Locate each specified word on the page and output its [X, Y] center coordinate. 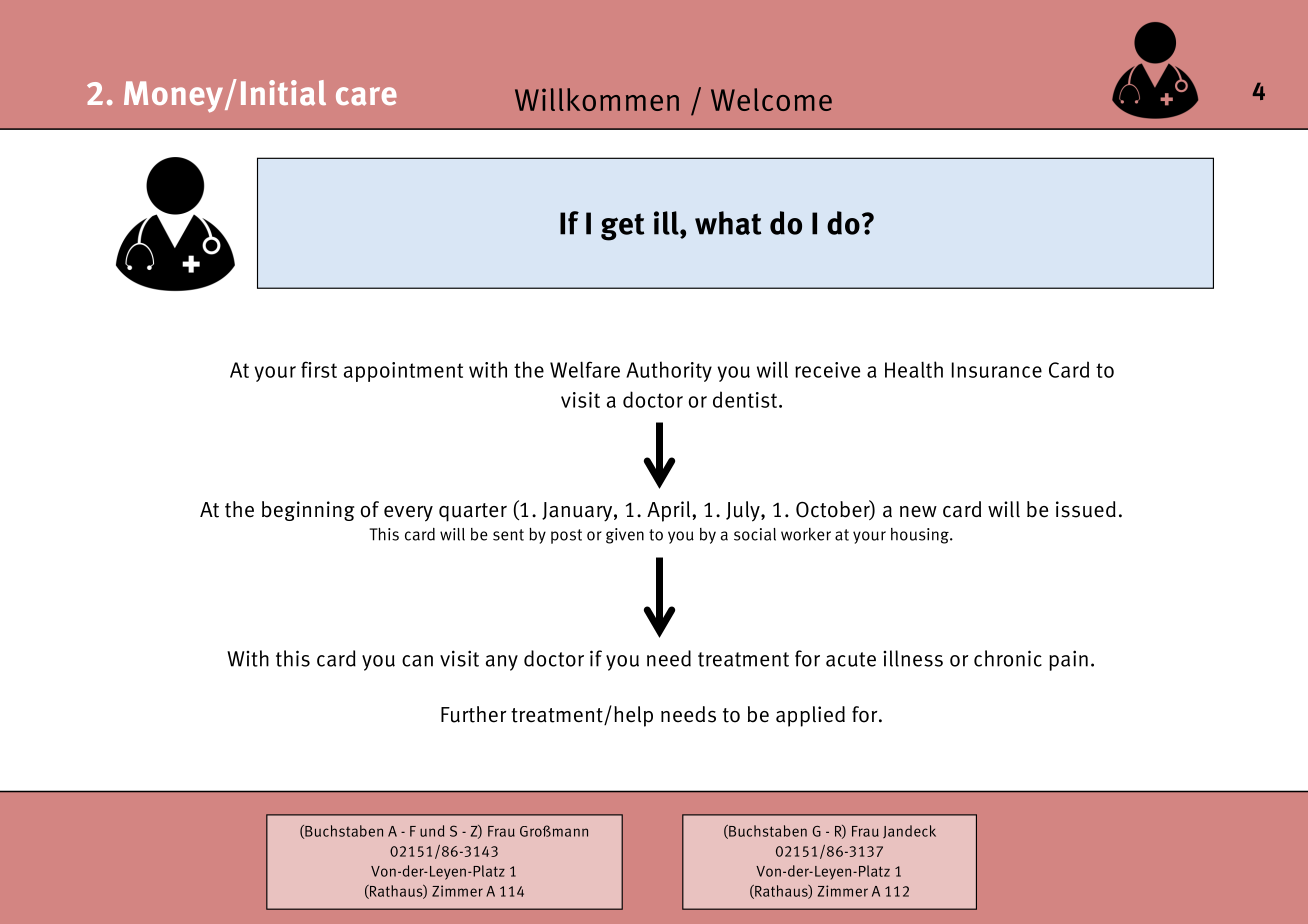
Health [914, 369]
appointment [403, 372]
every [408, 514]
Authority [669, 371]
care [366, 96]
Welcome [771, 99]
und [432, 831]
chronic [1008, 658]
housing [921, 536]
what [728, 223]
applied [810, 716]
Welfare [585, 369]
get [622, 227]
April [670, 511]
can [417, 661]
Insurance [997, 370]
